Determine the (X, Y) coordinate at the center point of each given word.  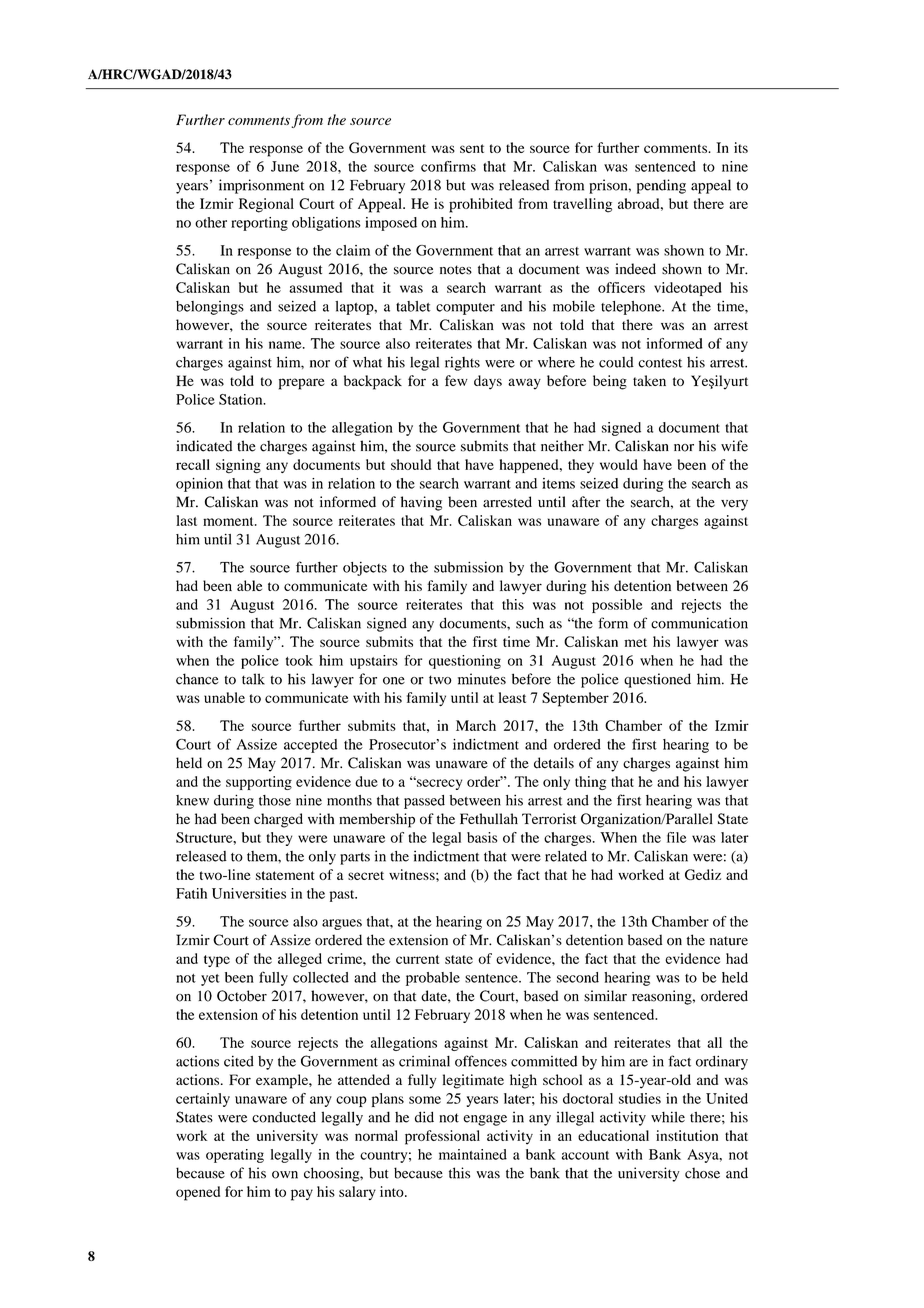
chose (702, 1173)
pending (661, 186)
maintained (473, 1154)
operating (235, 1156)
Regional (266, 205)
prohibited (480, 205)
